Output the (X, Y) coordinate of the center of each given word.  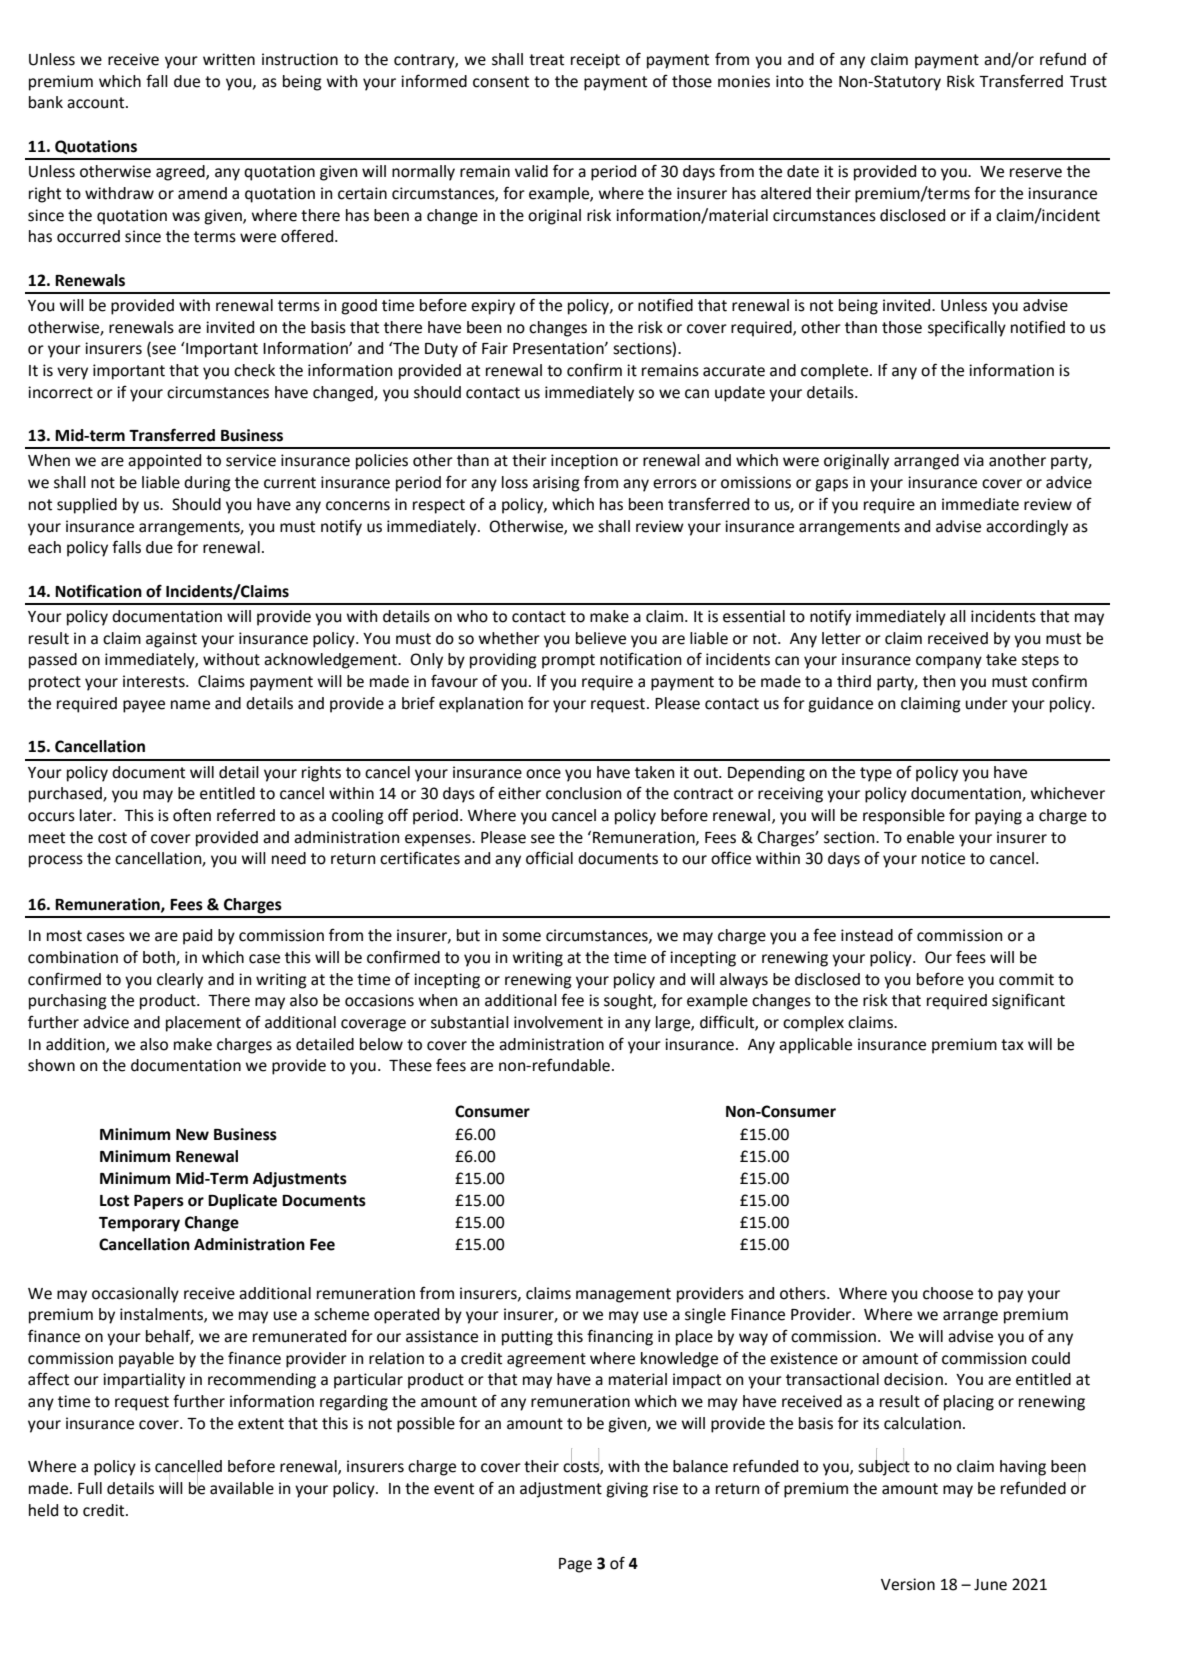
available (242, 1488)
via (974, 460)
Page (575, 1565)
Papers (159, 1202)
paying (998, 817)
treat (546, 60)
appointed (164, 462)
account (97, 103)
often (192, 815)
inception (584, 462)
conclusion (583, 793)
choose (948, 1293)
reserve (1036, 173)
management (623, 1295)
